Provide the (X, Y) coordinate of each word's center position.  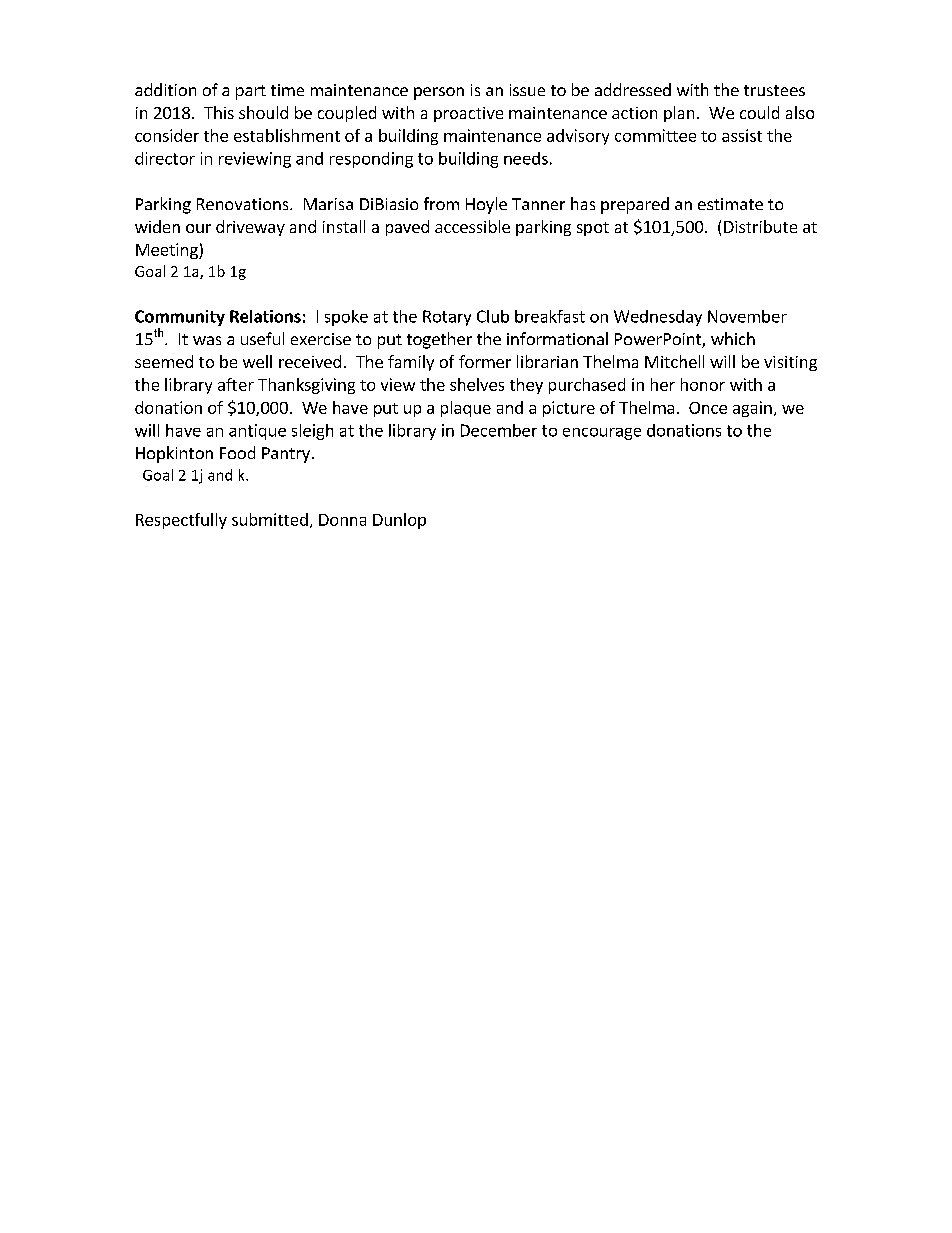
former (485, 361)
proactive (468, 114)
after (236, 384)
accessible (472, 226)
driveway (250, 228)
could (759, 112)
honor (703, 384)
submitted (270, 519)
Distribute (760, 226)
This (219, 112)
